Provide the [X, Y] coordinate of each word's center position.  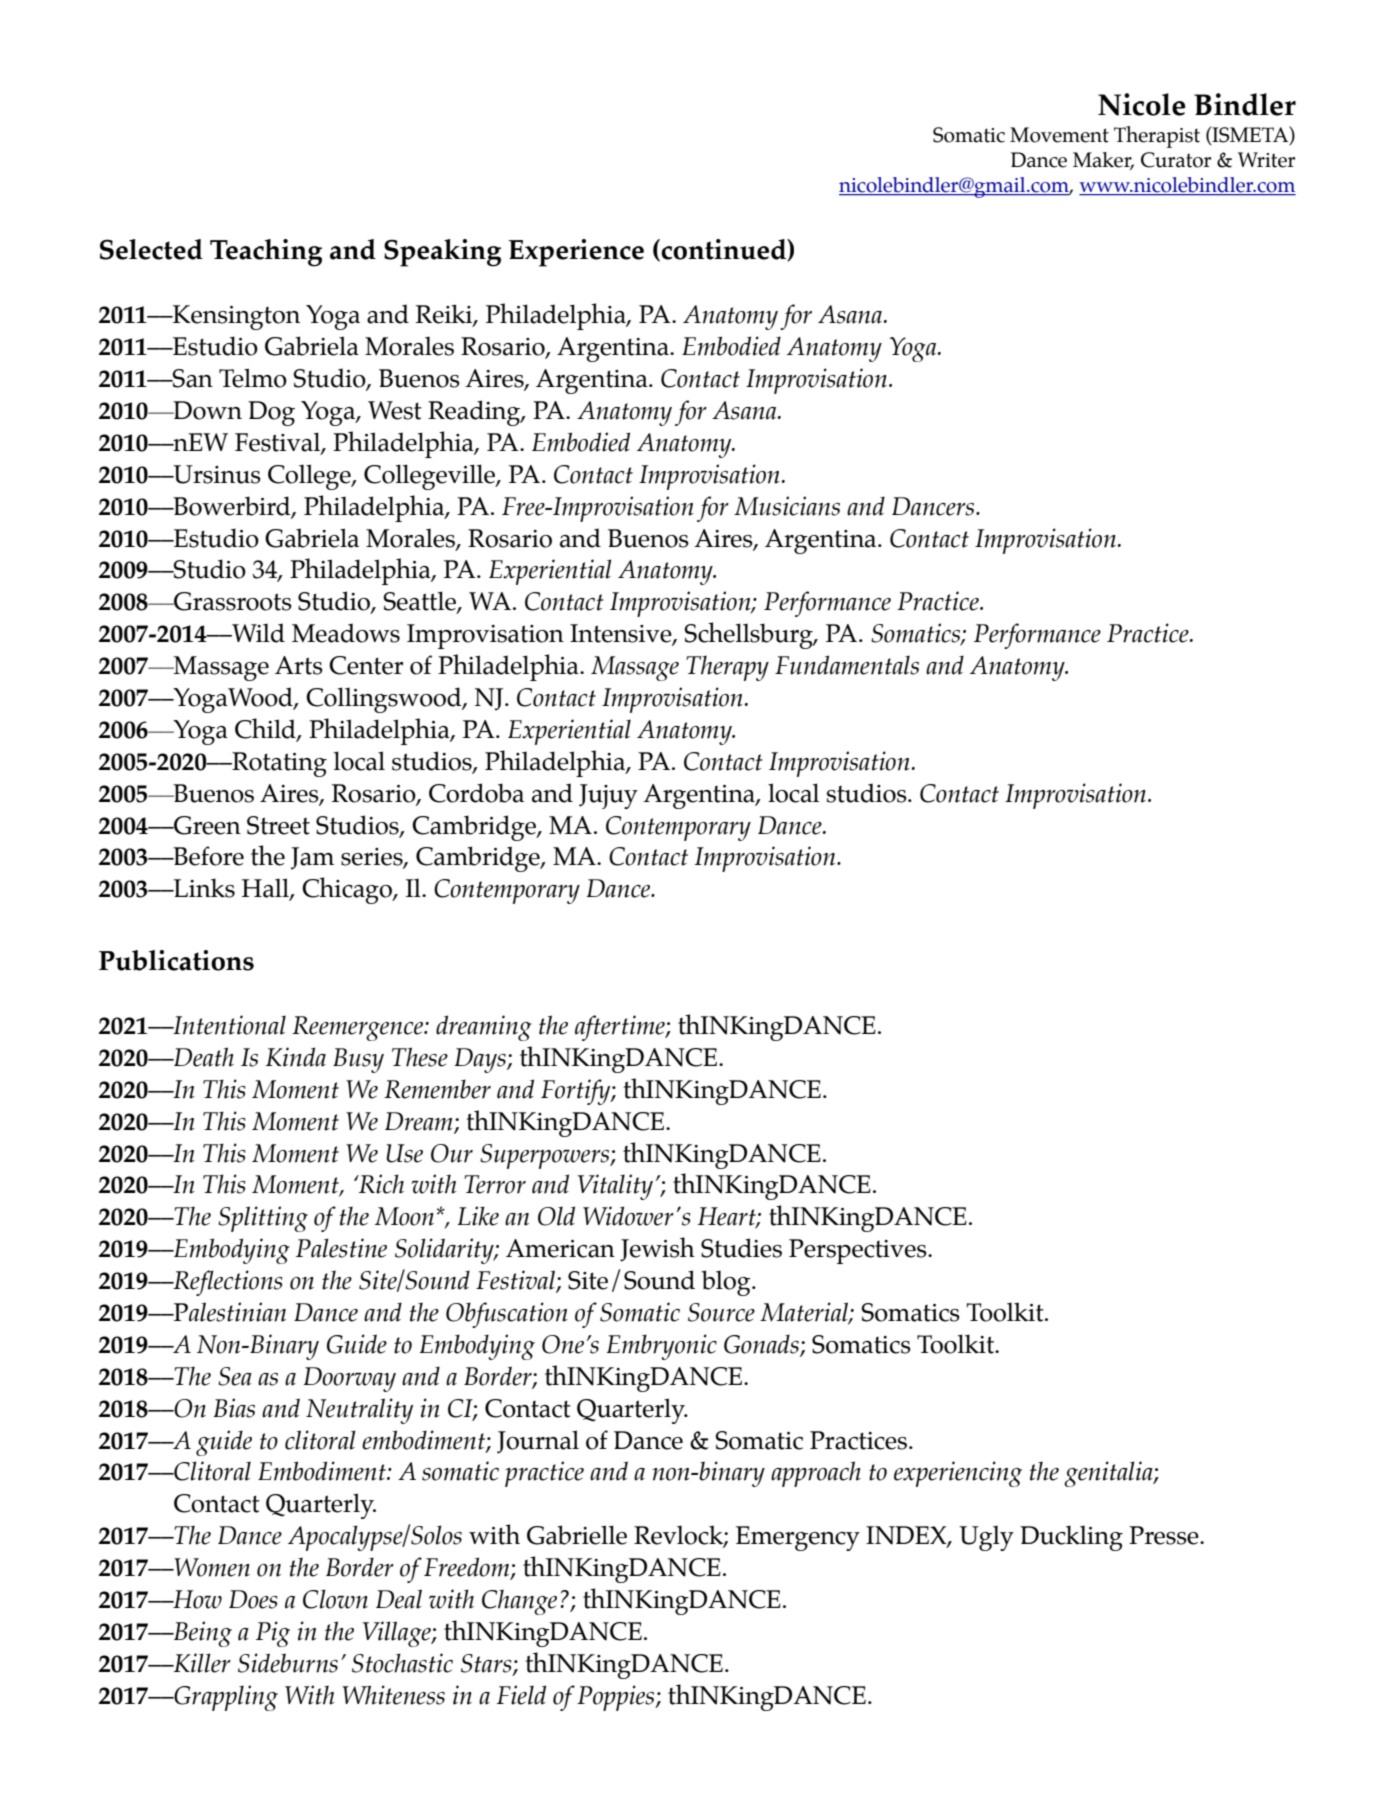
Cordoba [476, 793]
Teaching [266, 253]
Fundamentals [847, 665]
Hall [266, 889]
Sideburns [288, 1663]
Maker [1103, 161]
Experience [576, 253]
